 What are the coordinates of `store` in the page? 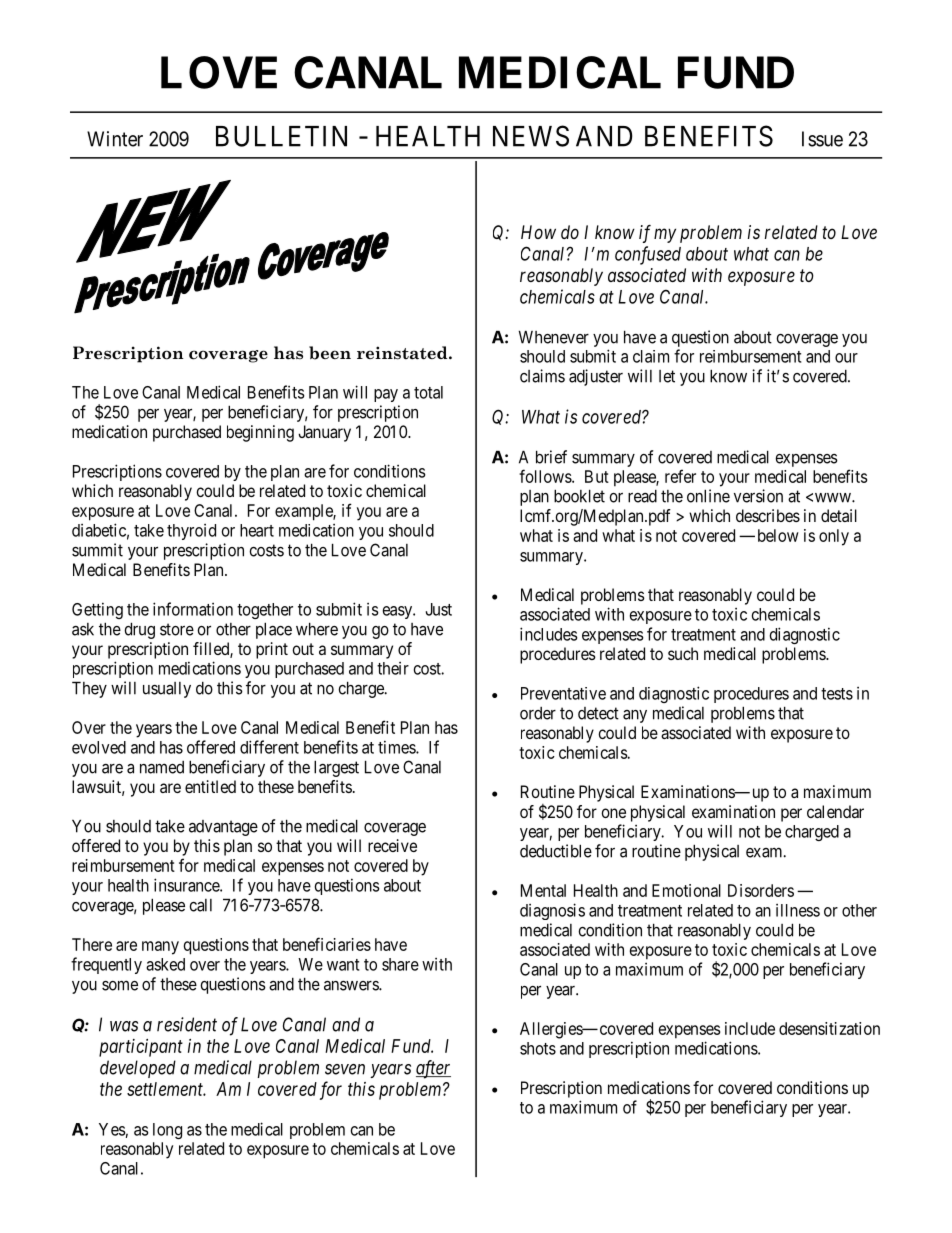 It's located at (177, 629).
